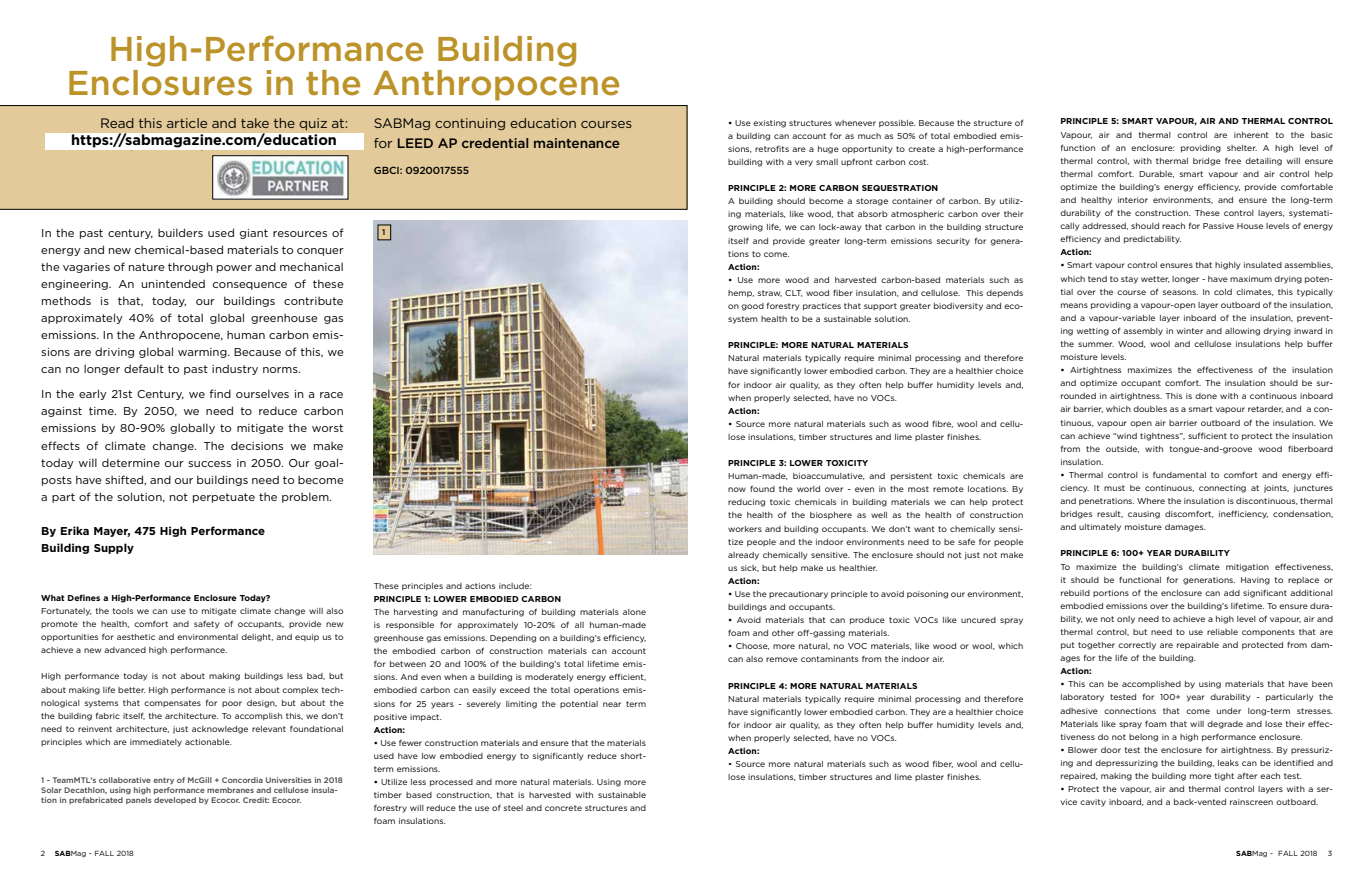  Describe the element at coordinates (563, 808) in the page. I see `concrete` at that location.
